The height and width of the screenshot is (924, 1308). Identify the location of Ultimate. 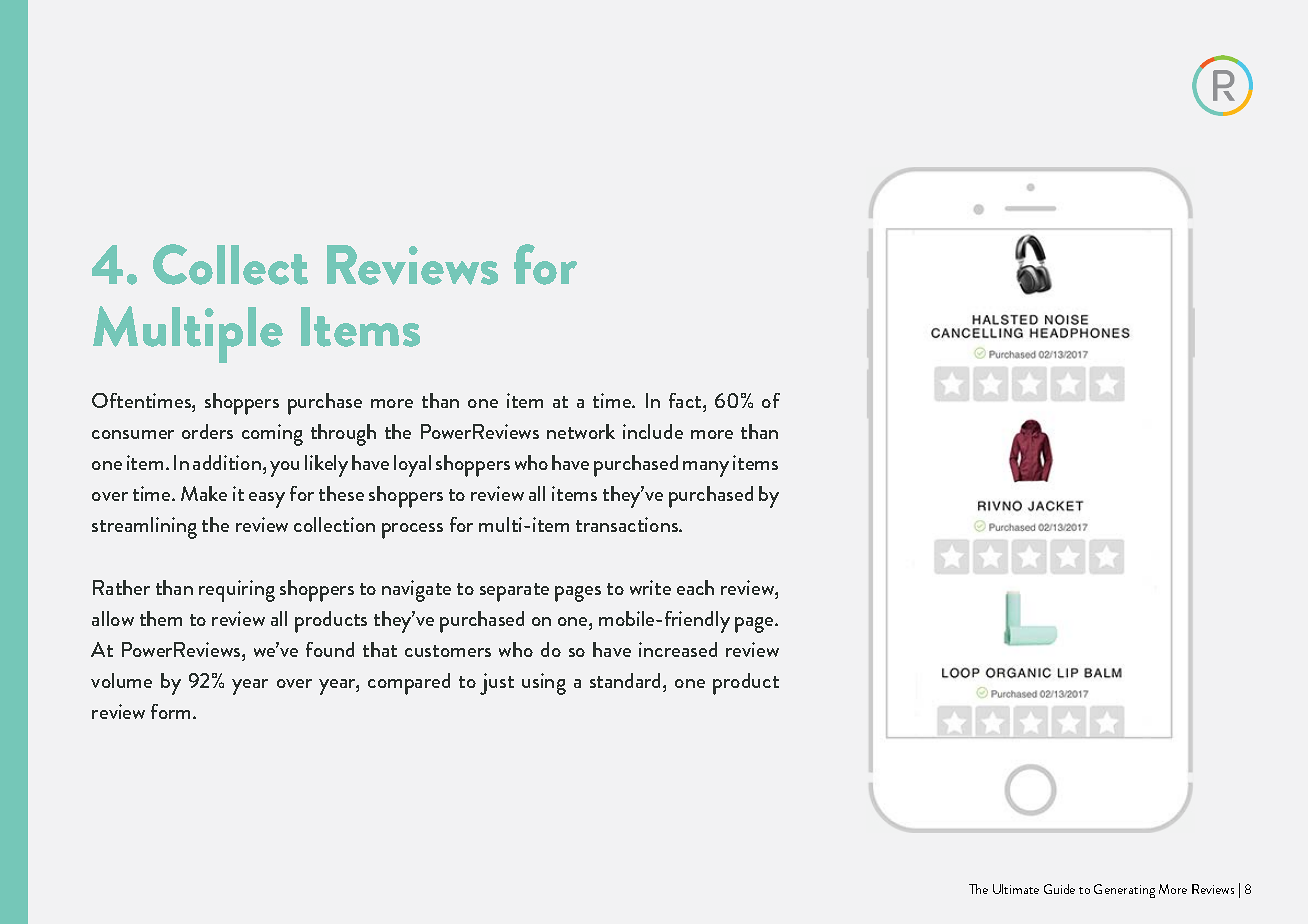
(1016, 889).
